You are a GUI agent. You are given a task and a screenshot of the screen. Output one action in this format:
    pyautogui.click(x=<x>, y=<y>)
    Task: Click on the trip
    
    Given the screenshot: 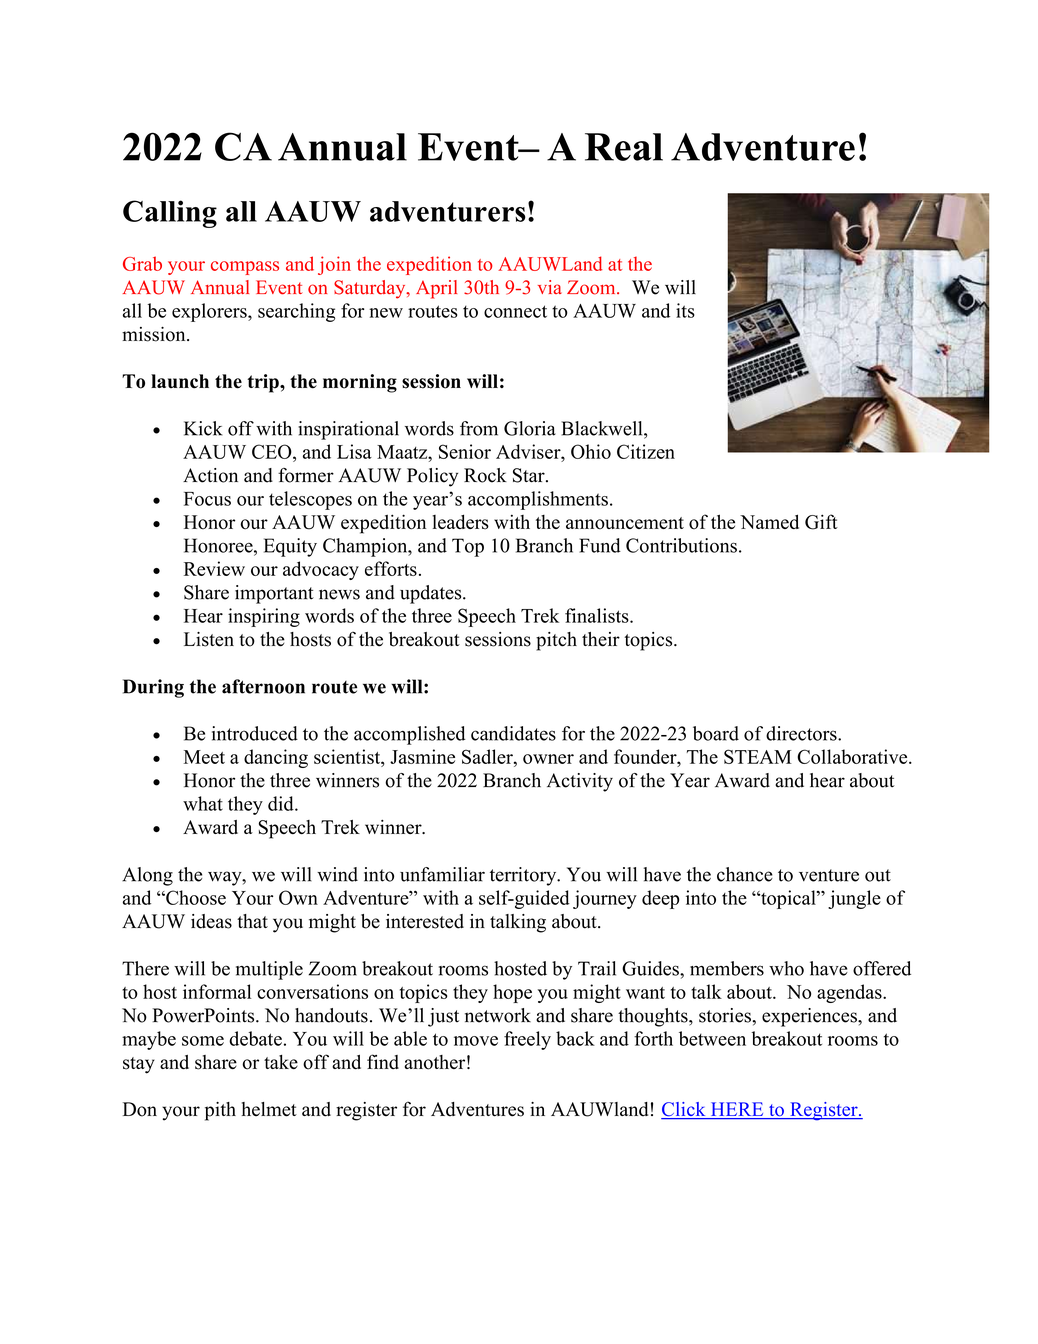 What is the action you would take?
    pyautogui.click(x=264, y=383)
